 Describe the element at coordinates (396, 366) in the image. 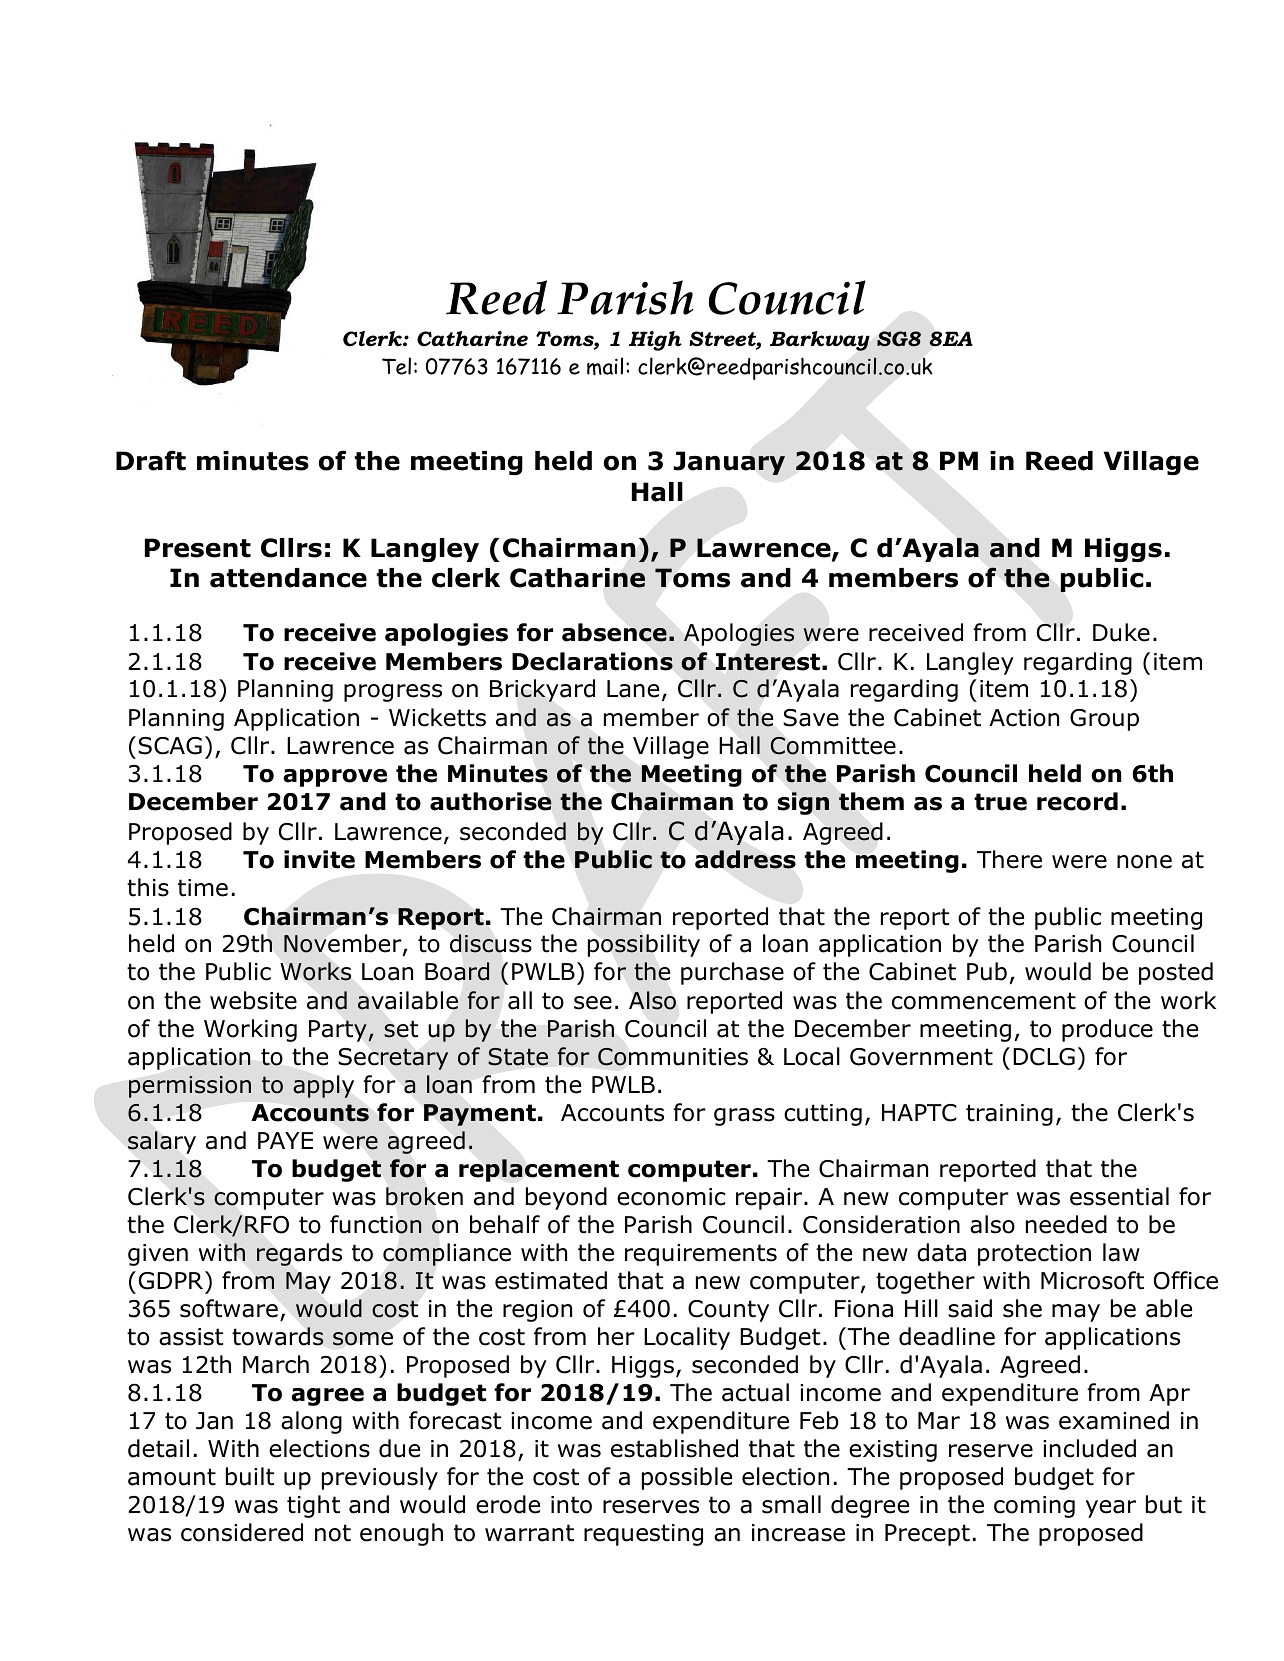

I see `Tel` at that location.
